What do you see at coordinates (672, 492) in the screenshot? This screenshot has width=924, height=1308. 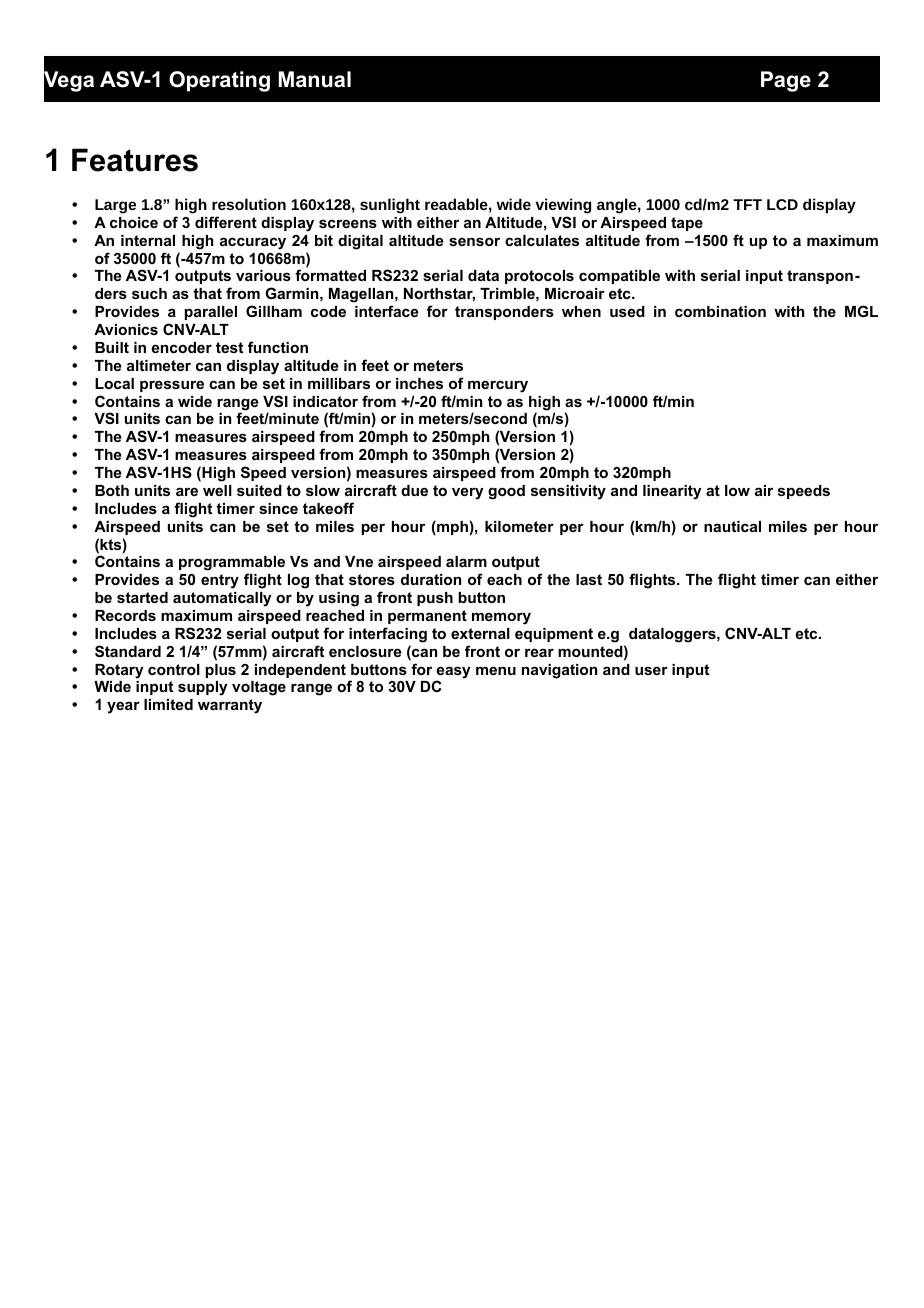 I see `linearity` at bounding box center [672, 492].
